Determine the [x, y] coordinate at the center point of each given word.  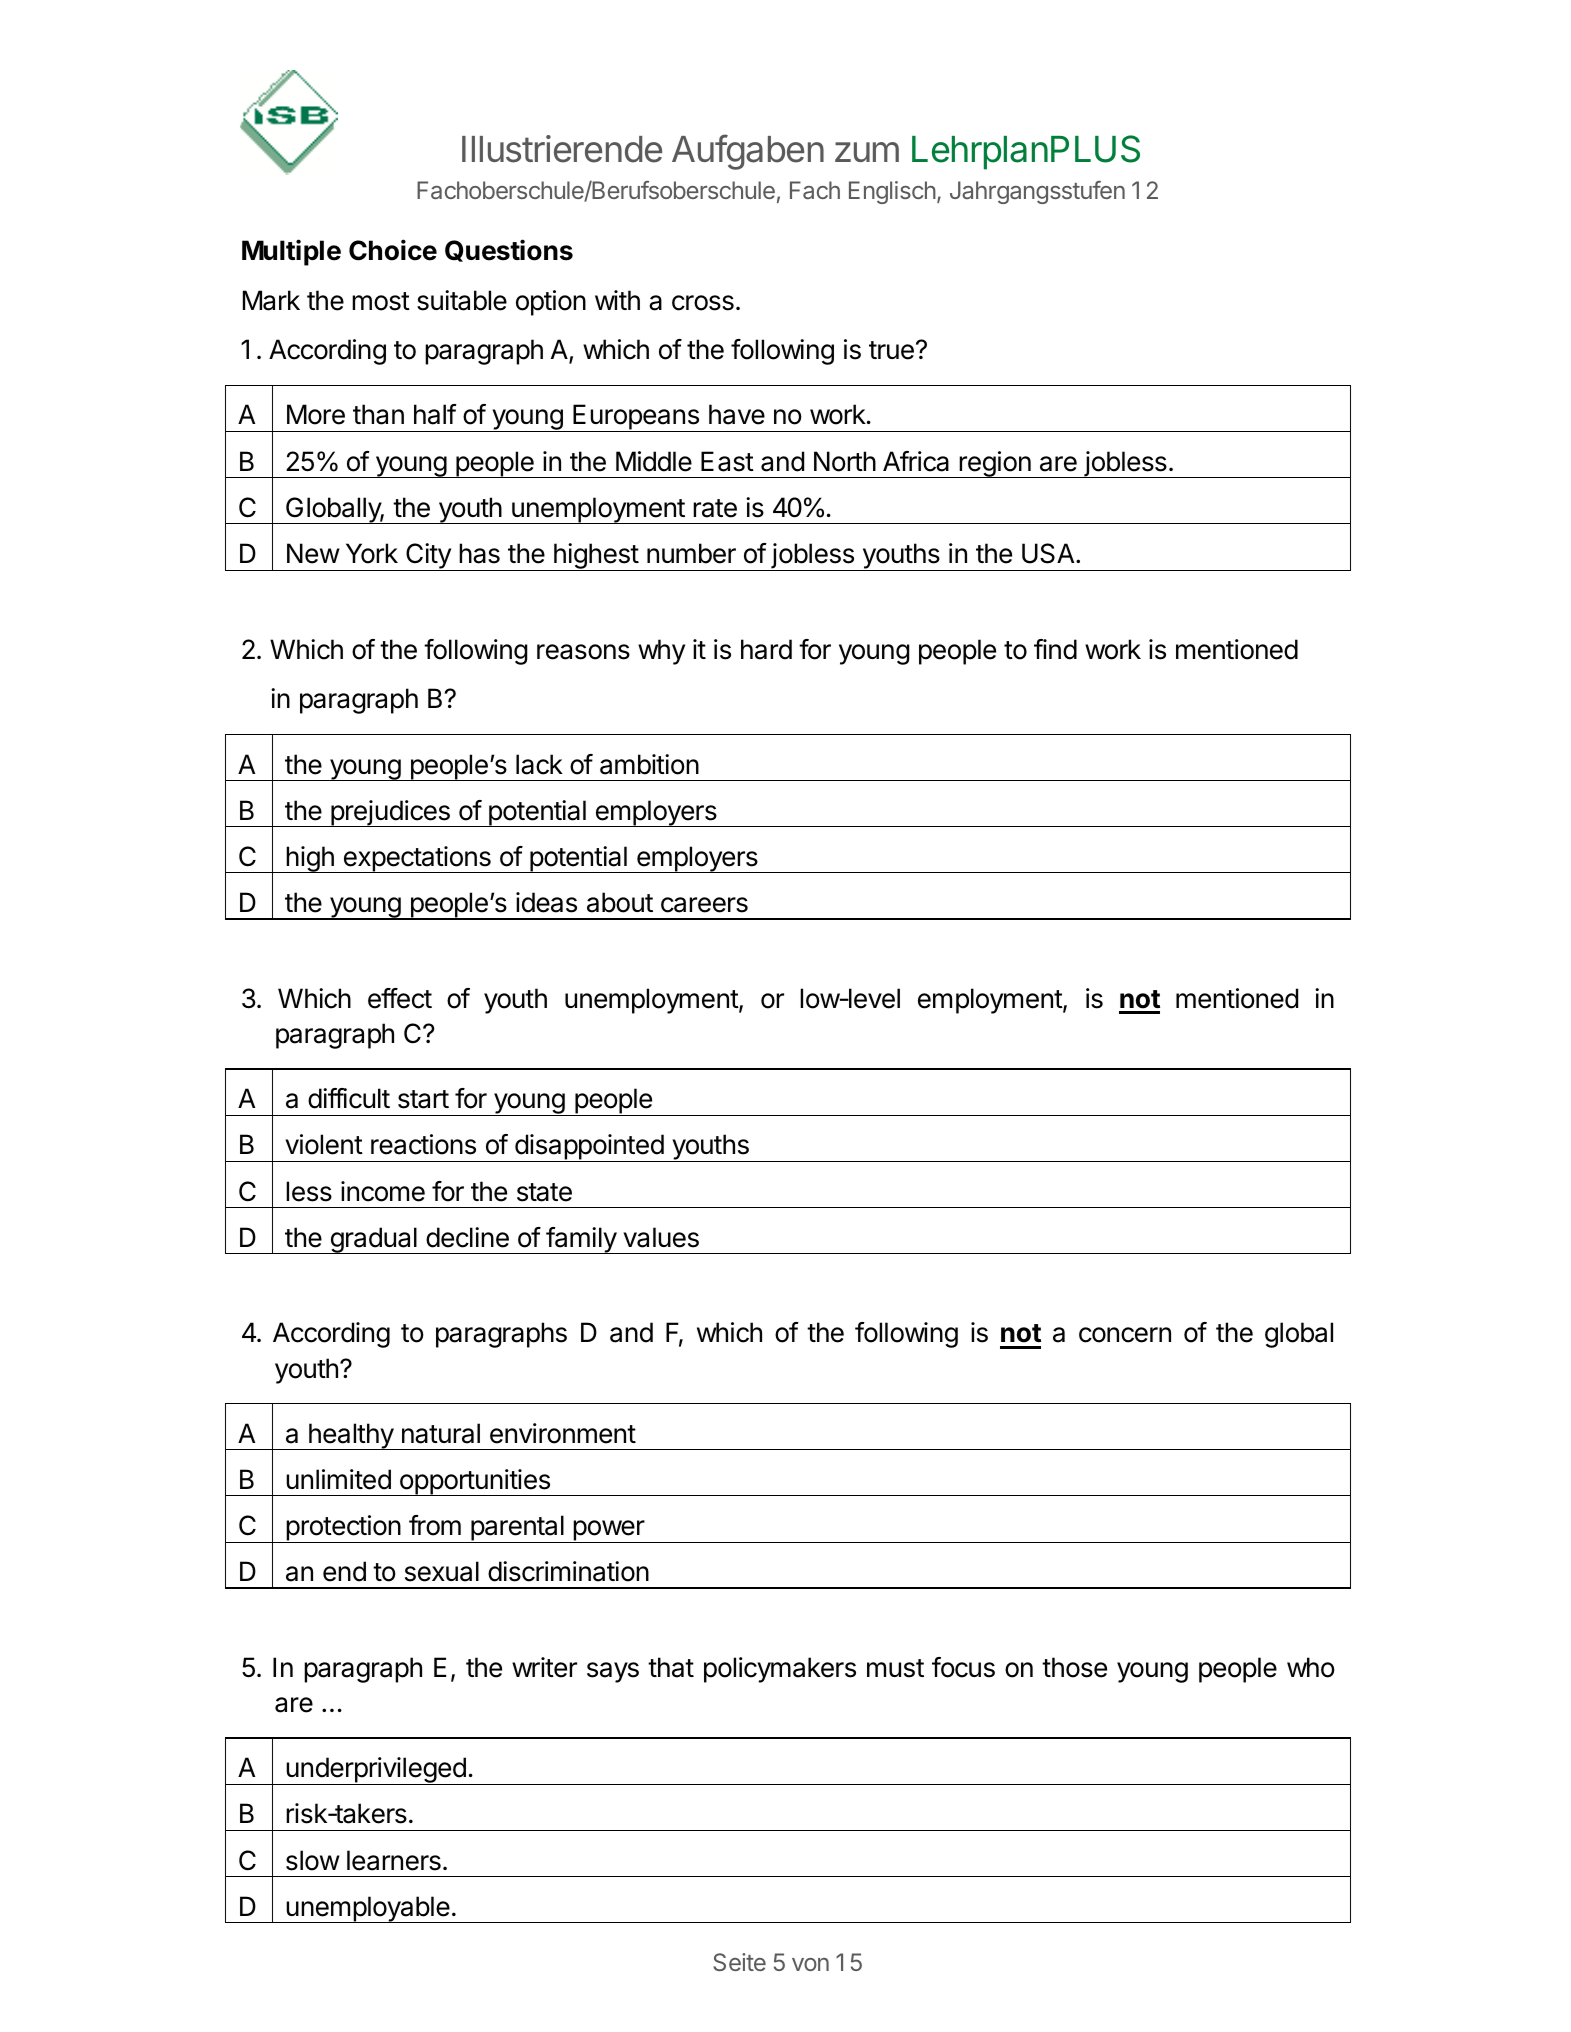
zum [867, 152]
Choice [393, 250]
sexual [442, 1571]
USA [1049, 553]
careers [704, 905]
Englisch [893, 192]
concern [1125, 1335]
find [1055, 649]
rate [715, 508]
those [1074, 1667]
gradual [373, 1240]
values [661, 1237]
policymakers [780, 1670]
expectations [417, 859]
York [372, 553]
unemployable [367, 1909]
